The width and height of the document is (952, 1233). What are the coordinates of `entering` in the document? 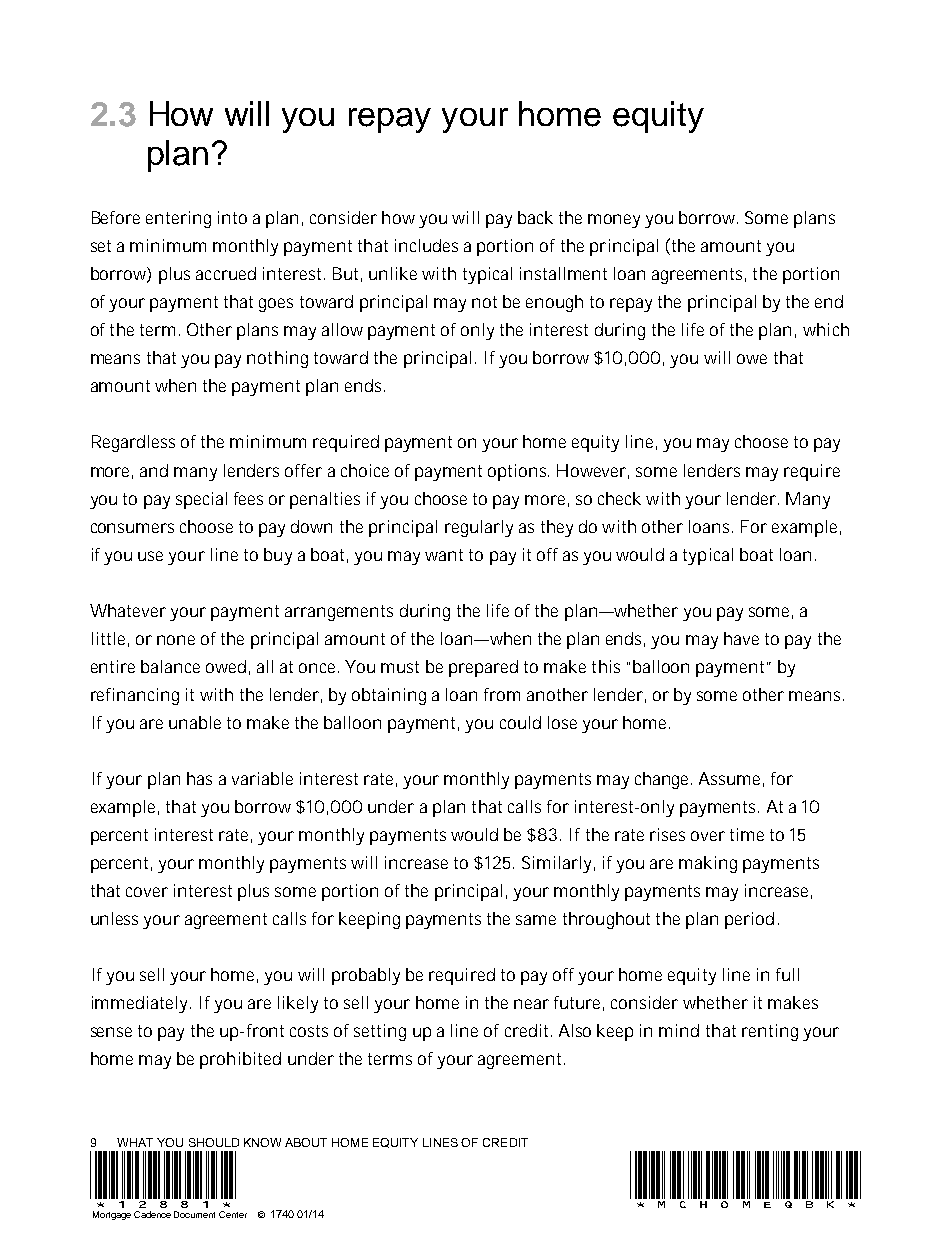 It's located at (178, 219).
